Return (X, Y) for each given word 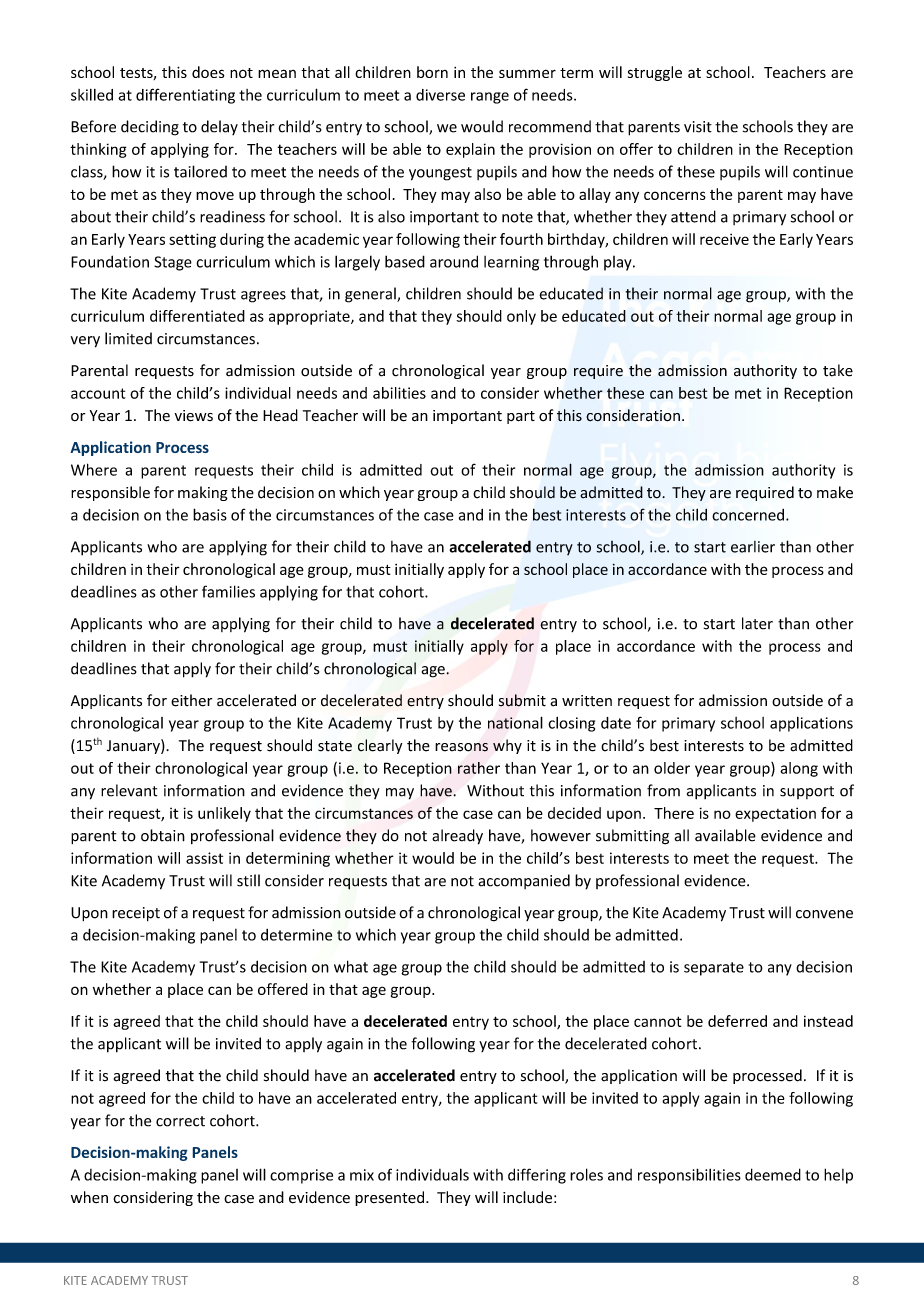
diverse (440, 95)
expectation (775, 814)
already (457, 837)
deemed (773, 1174)
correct (180, 1121)
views (194, 416)
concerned (748, 515)
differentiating (185, 96)
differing (537, 1176)
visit (698, 127)
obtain (163, 835)
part (521, 417)
